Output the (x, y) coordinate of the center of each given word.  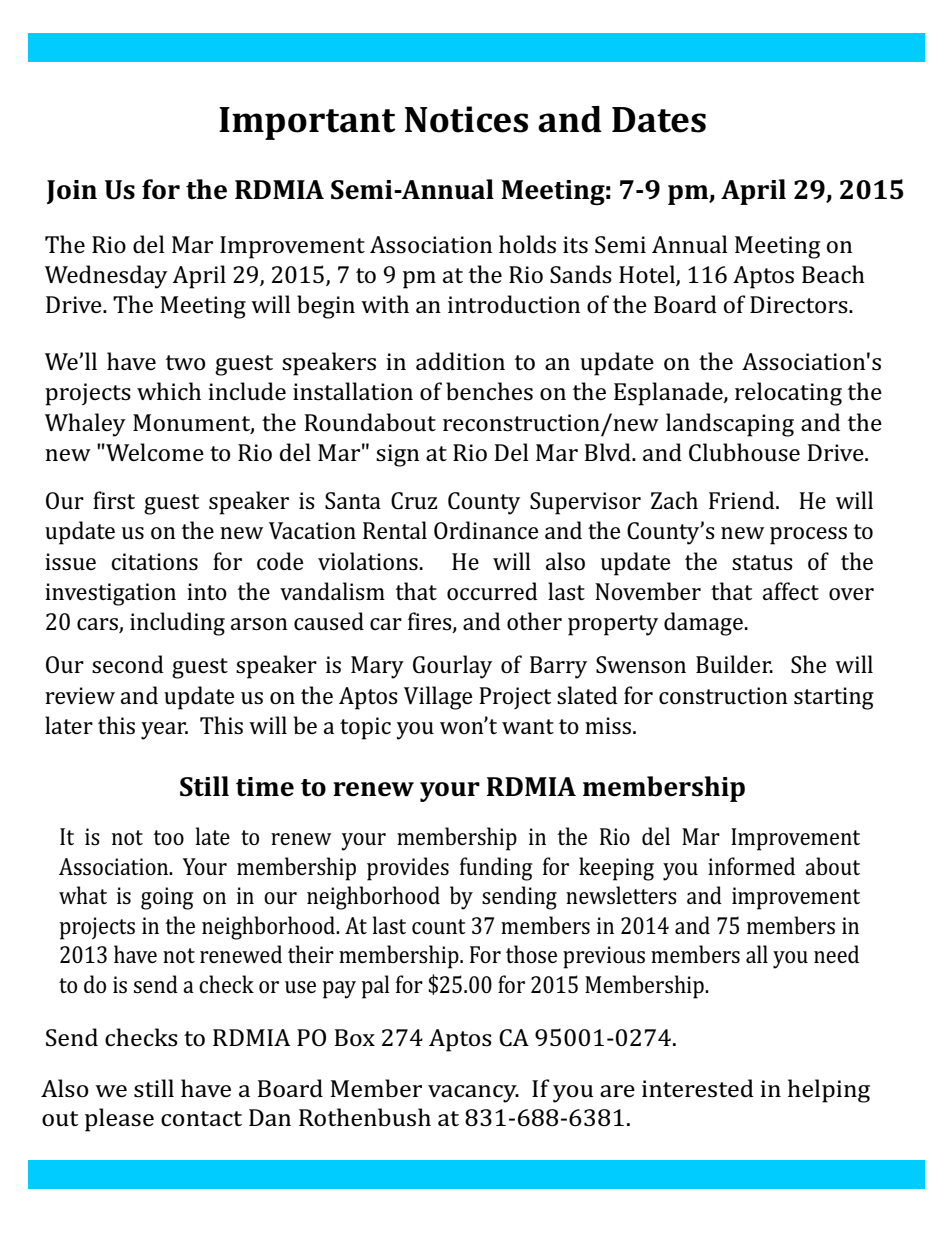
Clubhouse (744, 452)
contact (201, 1119)
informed (751, 866)
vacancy (473, 1094)
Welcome (154, 452)
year (164, 731)
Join (72, 192)
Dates (659, 120)
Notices (466, 119)
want (528, 726)
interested (698, 1088)
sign (397, 455)
